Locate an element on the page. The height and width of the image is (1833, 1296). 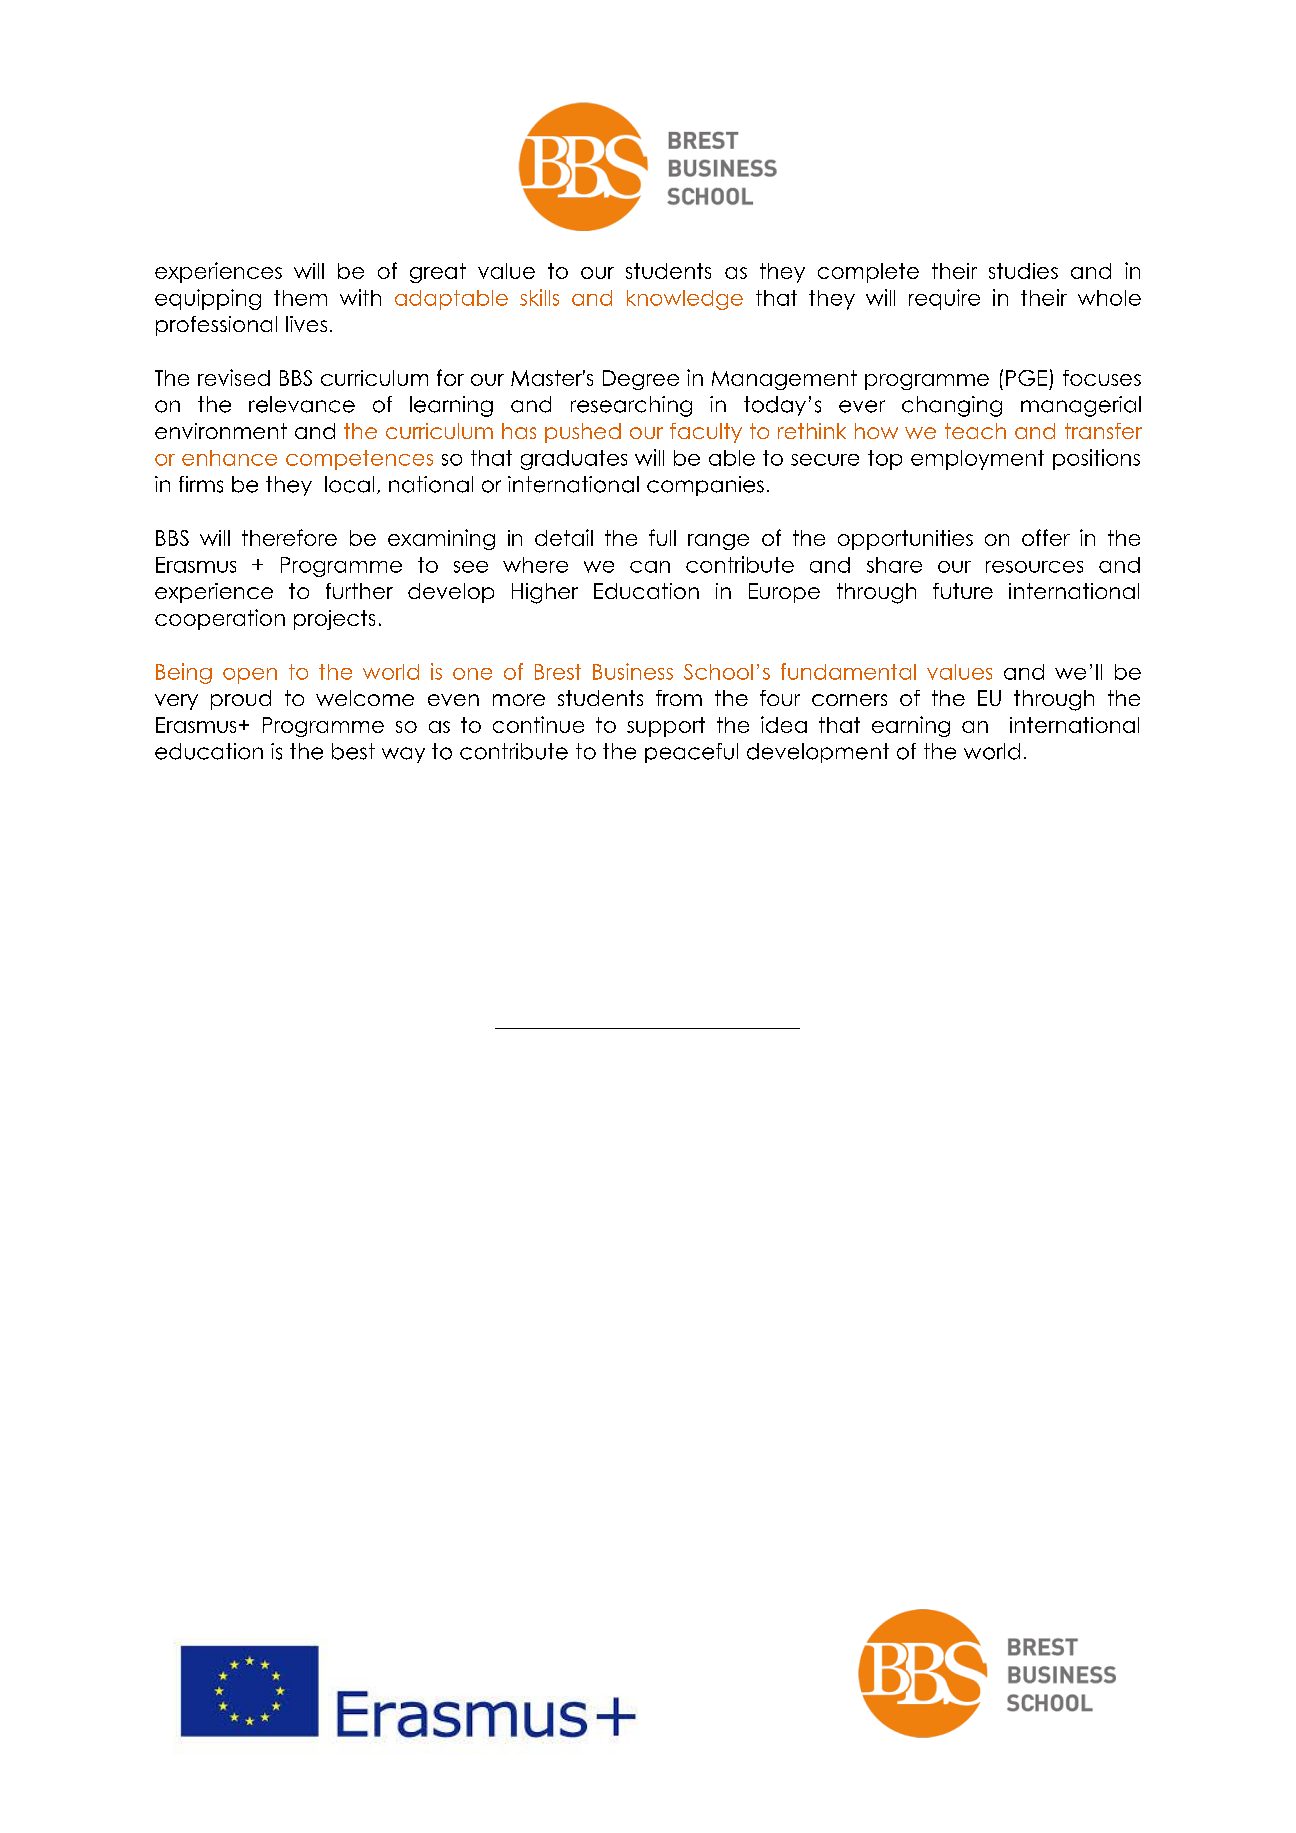
studies is located at coordinates (1023, 271).
